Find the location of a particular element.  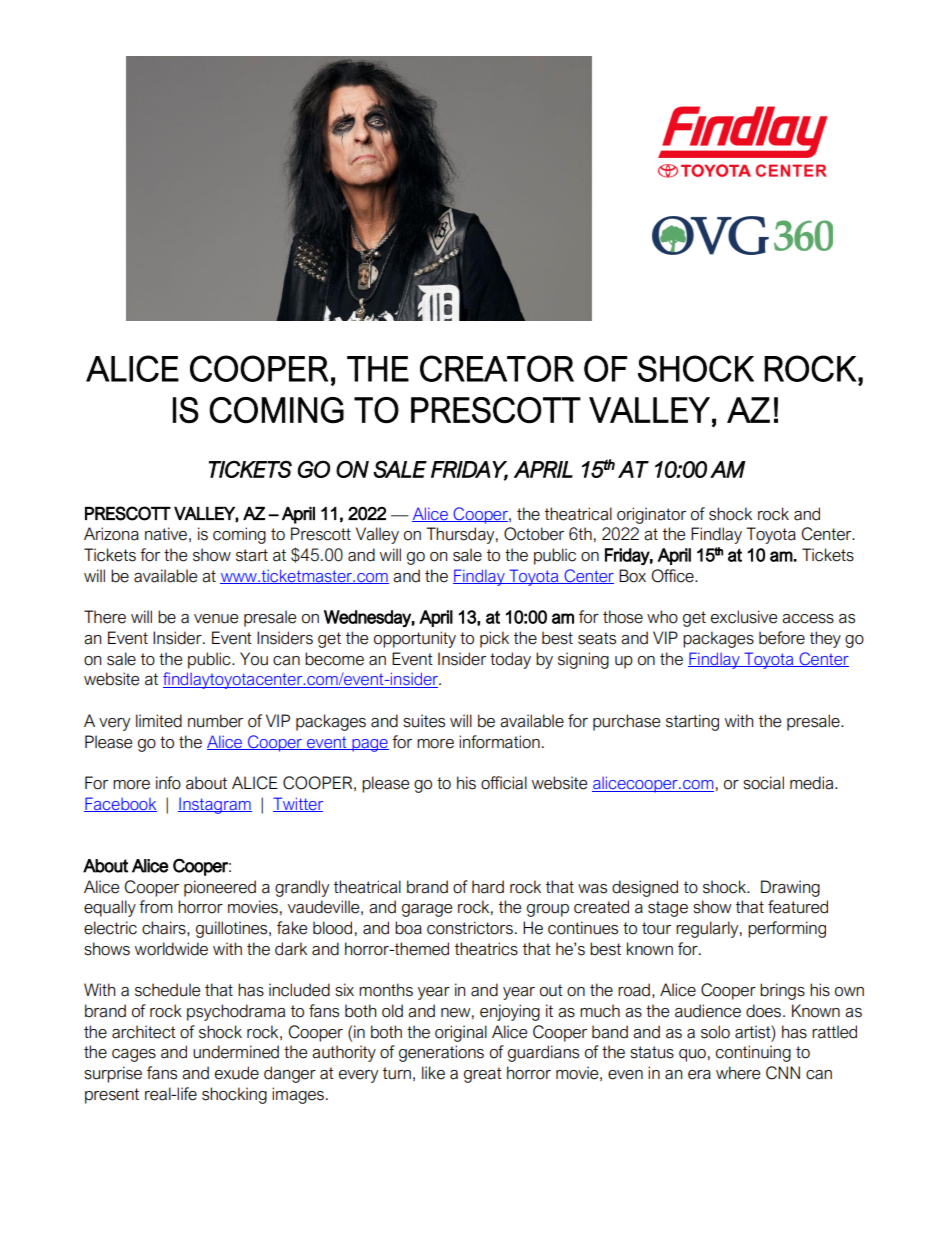

social is located at coordinates (763, 783).
